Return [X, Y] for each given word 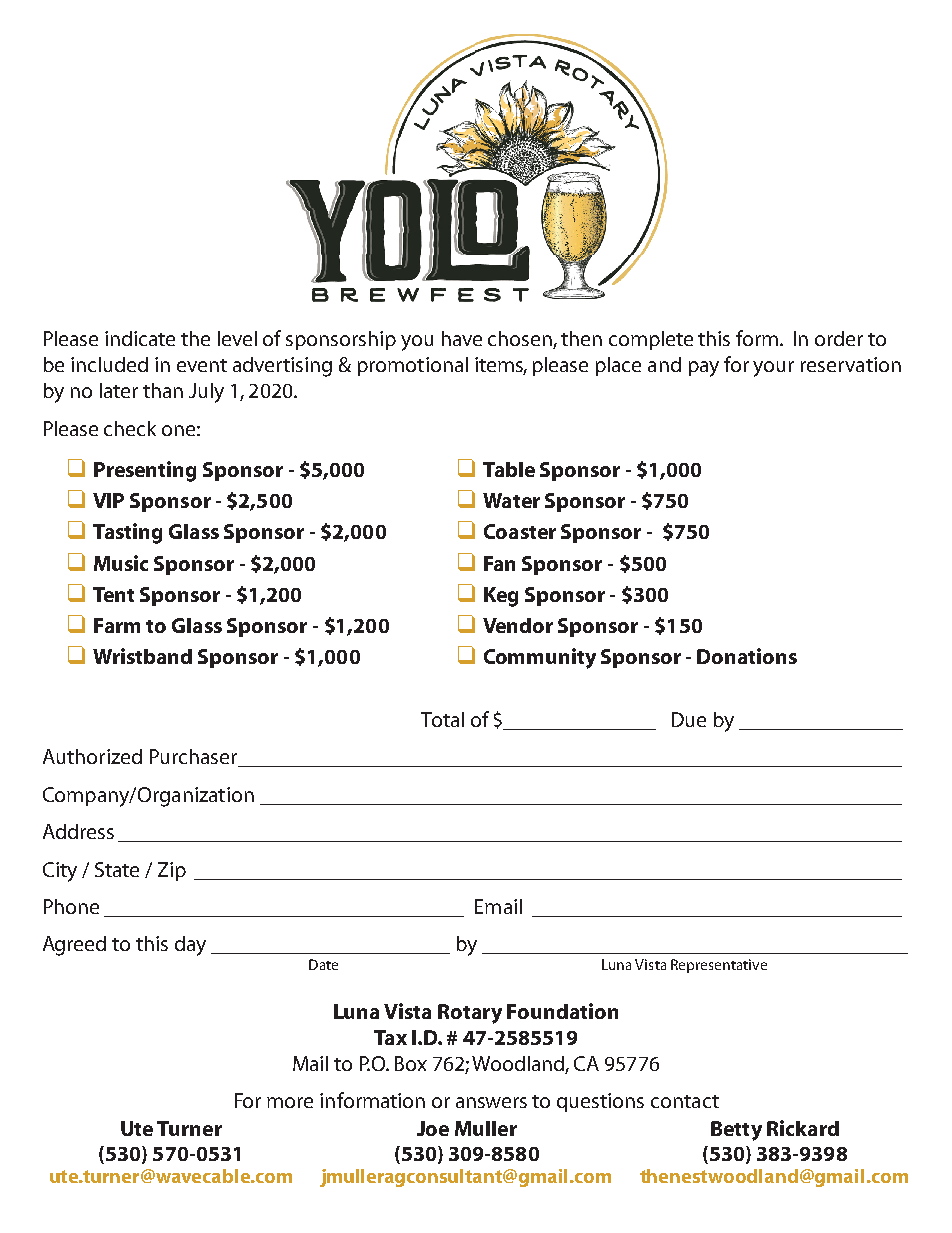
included [109, 364]
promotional [413, 366]
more [290, 1102]
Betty [736, 1131]
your [773, 369]
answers [491, 1102]
